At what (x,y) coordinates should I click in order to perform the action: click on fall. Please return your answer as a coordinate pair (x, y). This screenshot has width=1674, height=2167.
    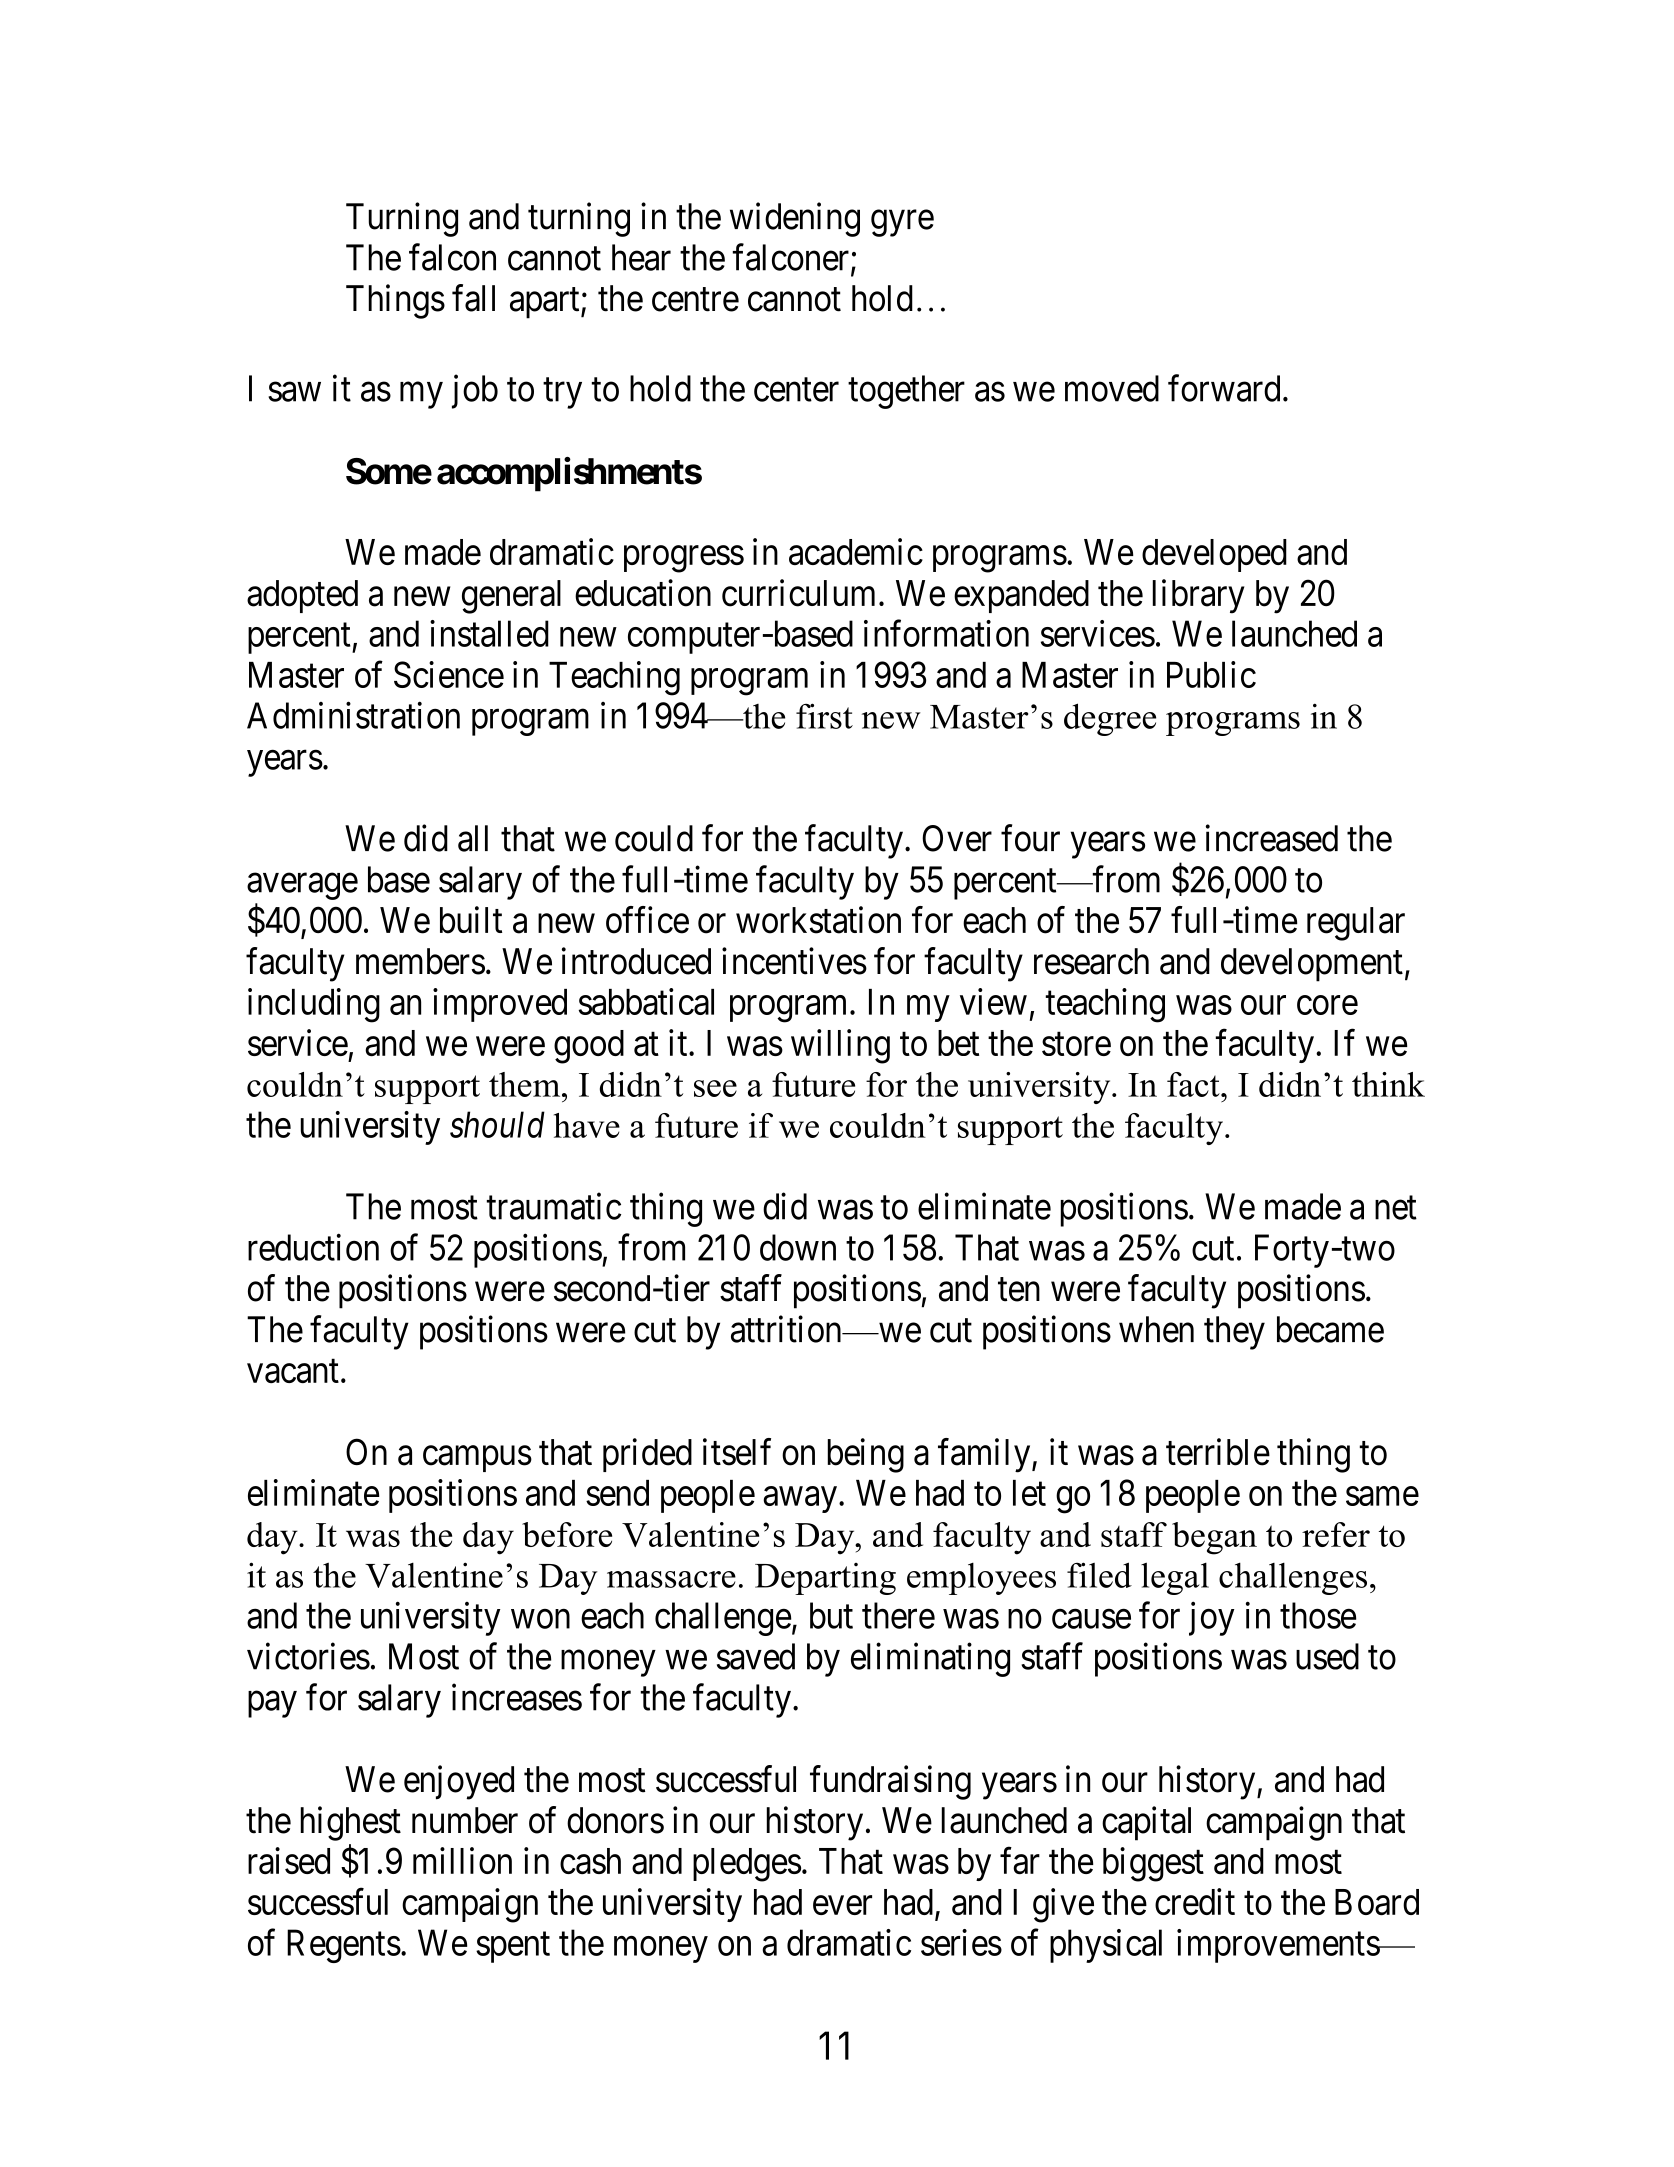
    Looking at the image, I should click on (473, 298).
